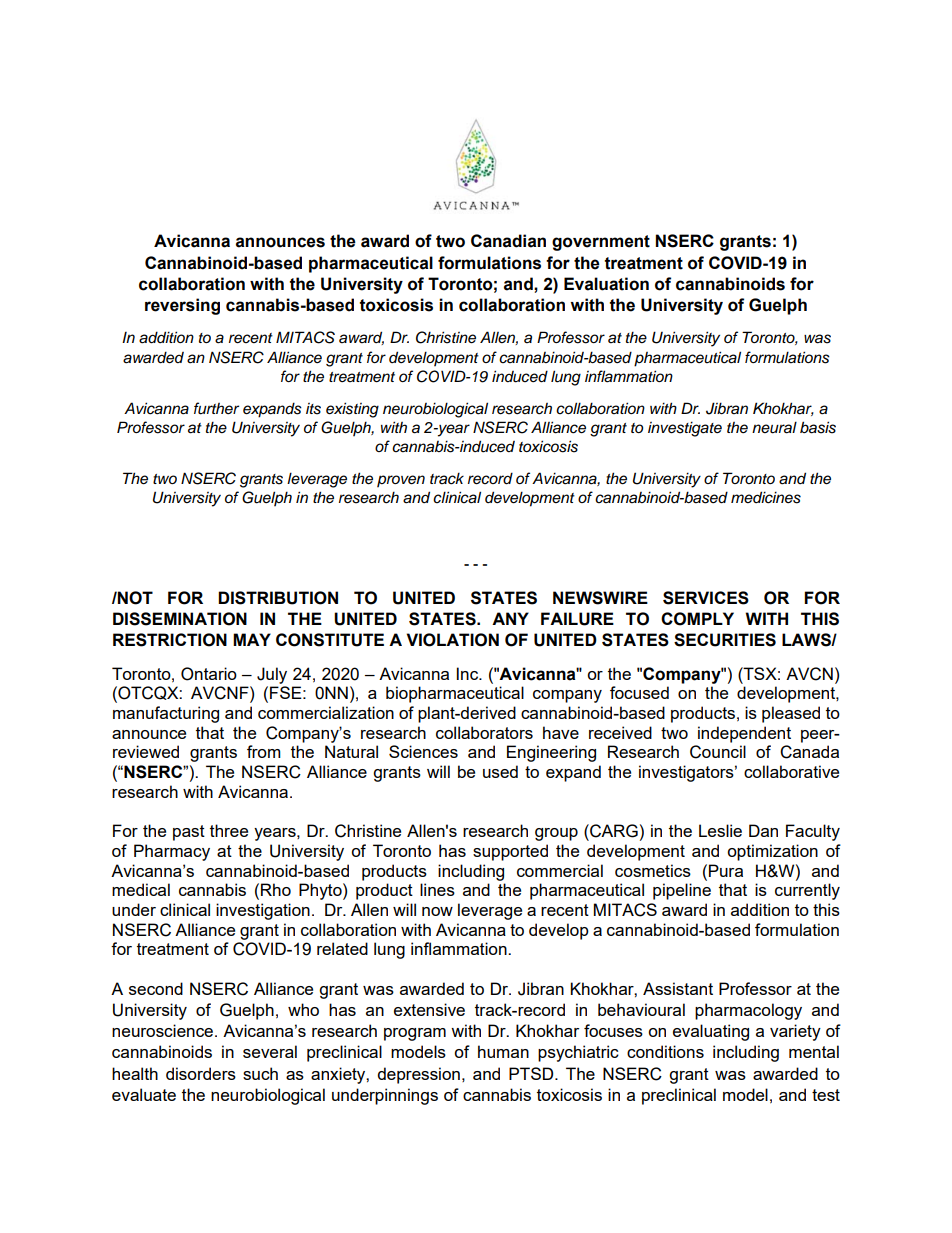  I want to click on disorders, so click(201, 1073).
